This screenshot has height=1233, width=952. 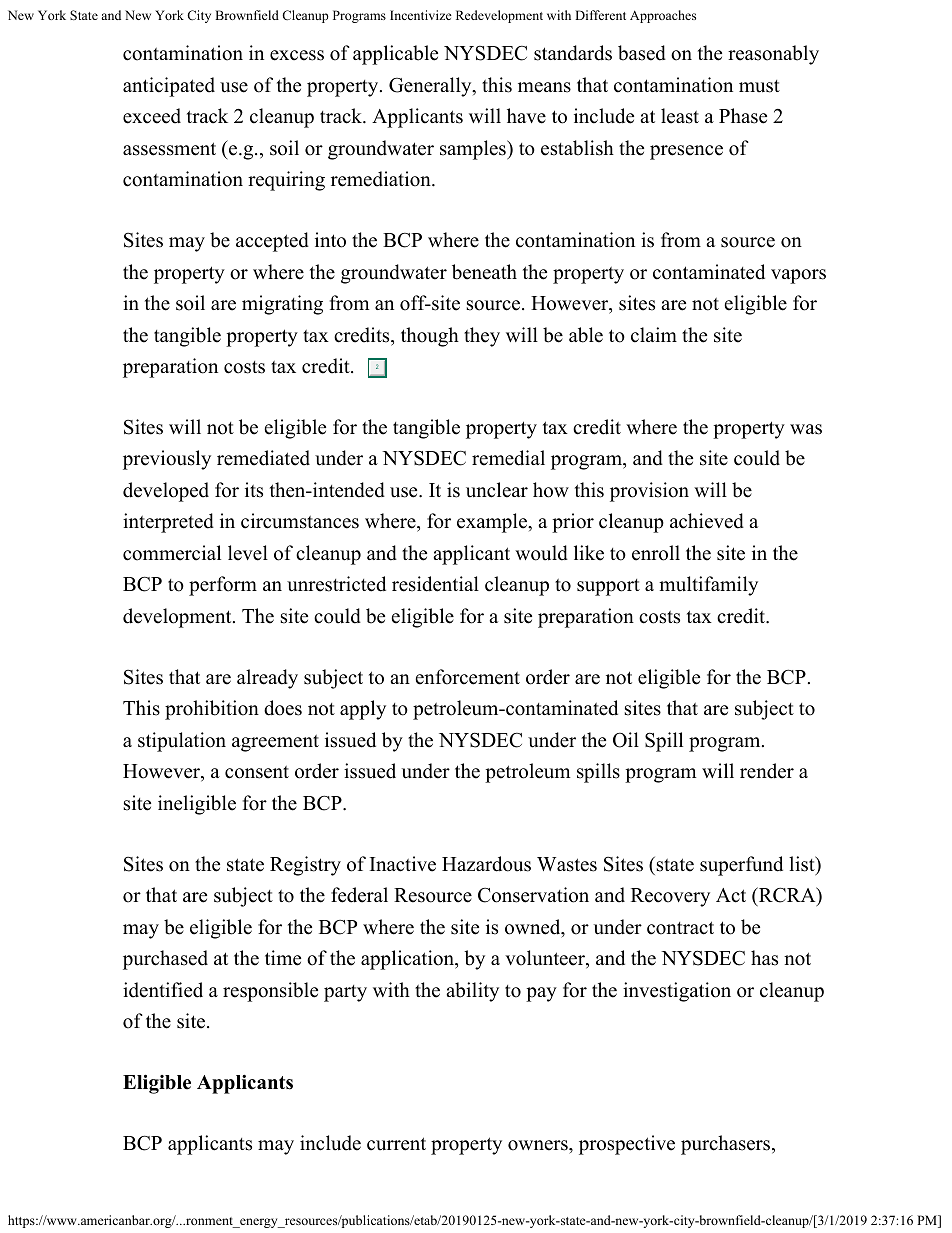 What do you see at coordinates (486, 864) in the screenshot?
I see `Hazardous` at bounding box center [486, 864].
